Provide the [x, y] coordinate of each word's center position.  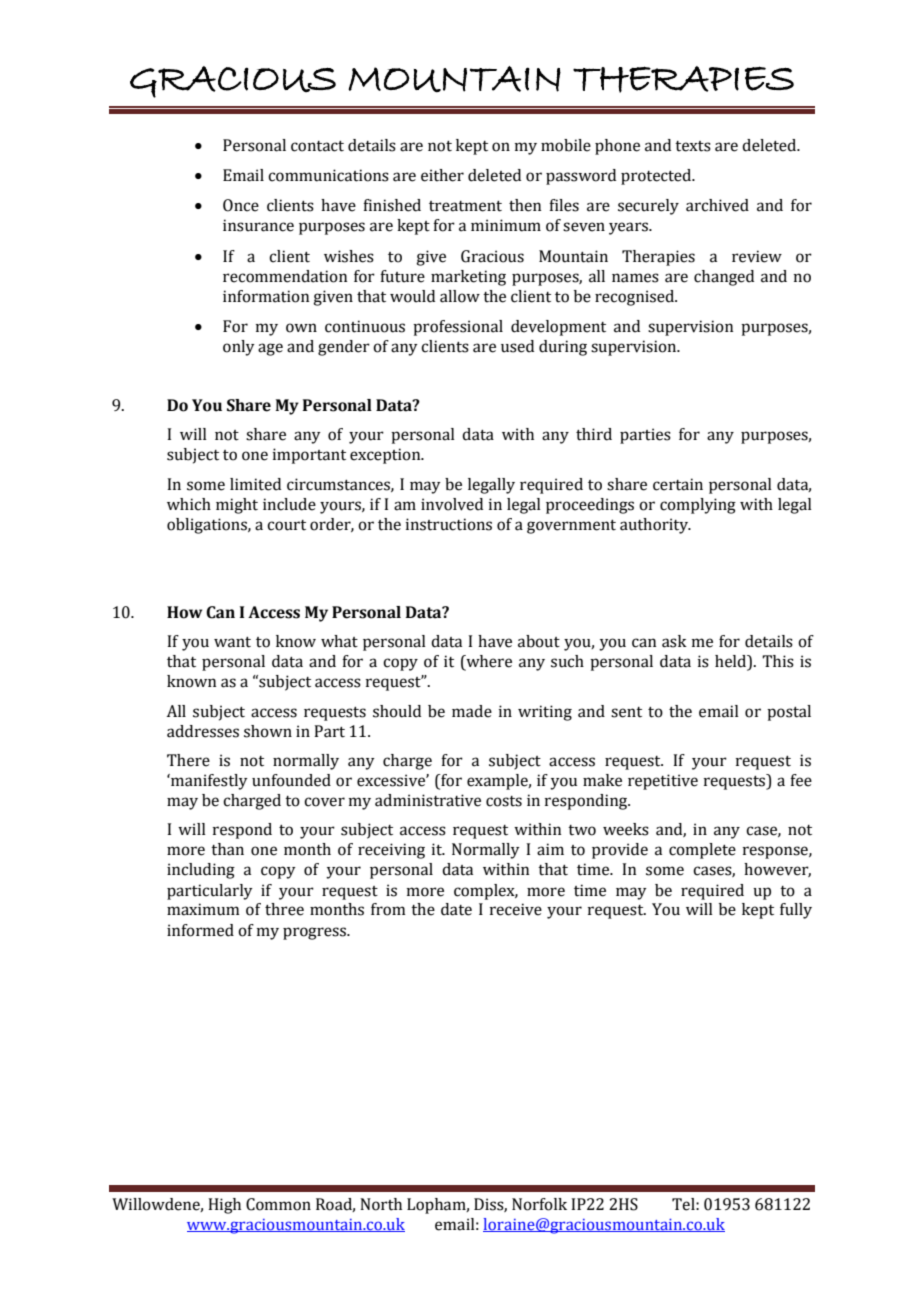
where [488, 662]
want [232, 642]
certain [678, 484]
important [309, 456]
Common [278, 1204]
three [284, 909]
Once [241, 205]
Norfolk [539, 1204]
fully [796, 911]
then [525, 205]
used [517, 346]
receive [516, 909]
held [732, 662]
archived [717, 205]
